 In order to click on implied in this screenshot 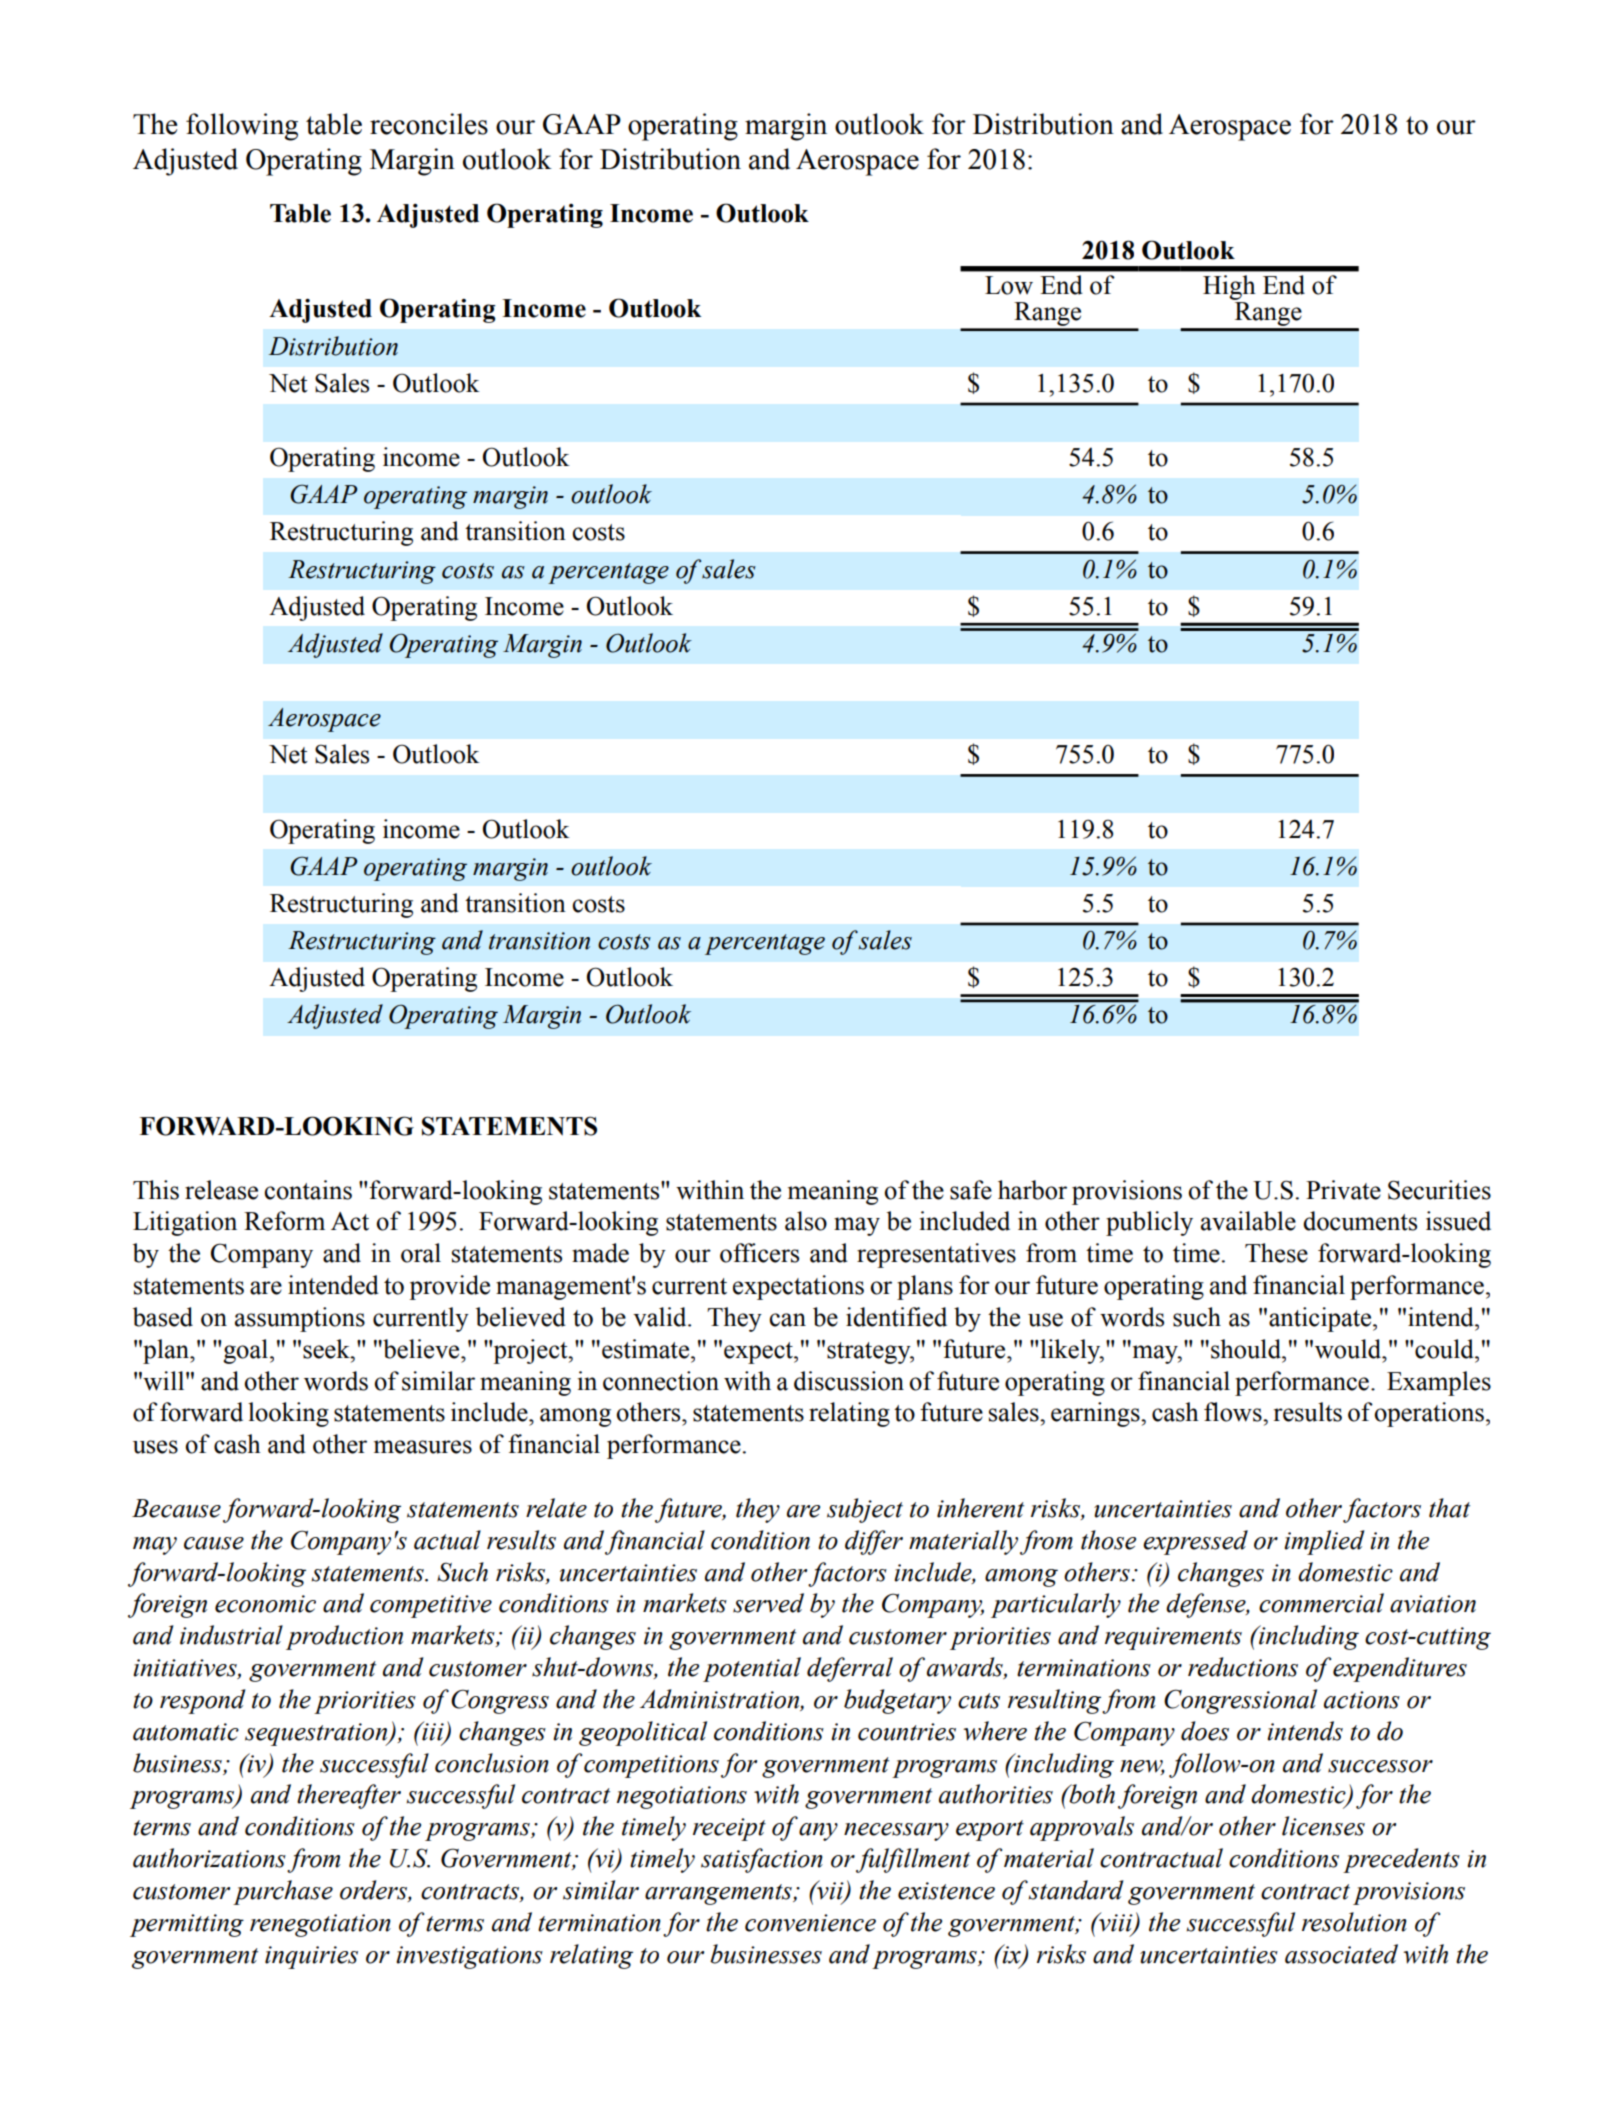, I will do `click(1324, 1542)`.
